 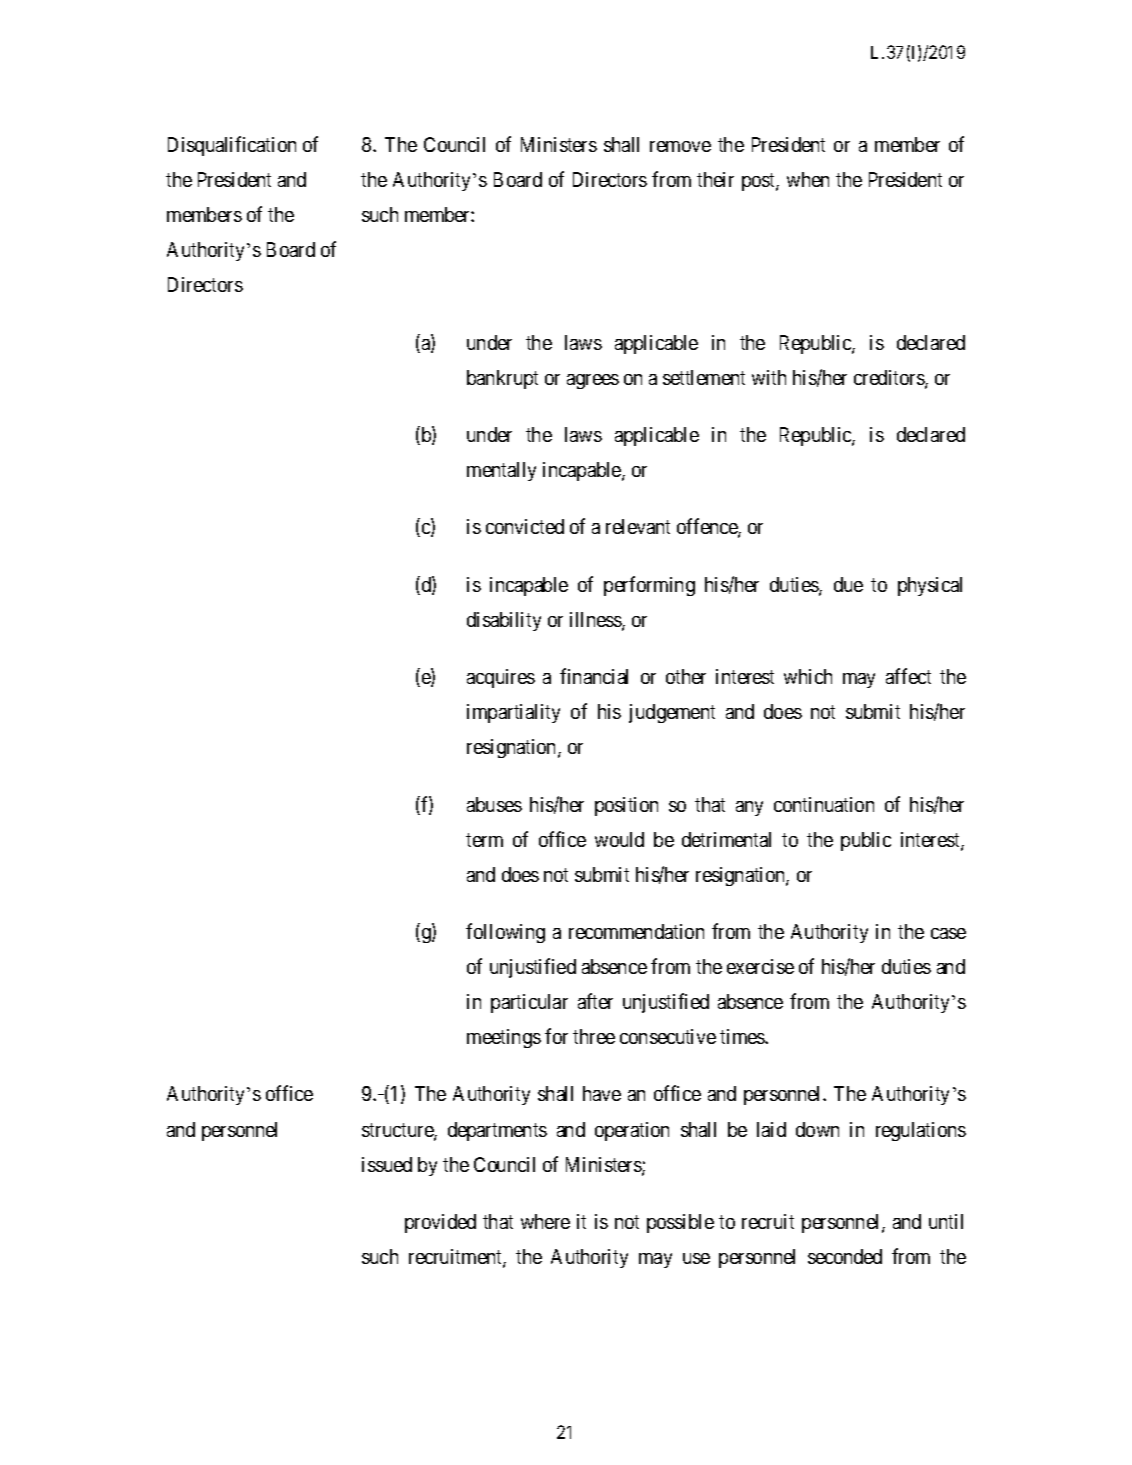 What do you see at coordinates (908, 676) in the page?
I see `affect` at bounding box center [908, 676].
